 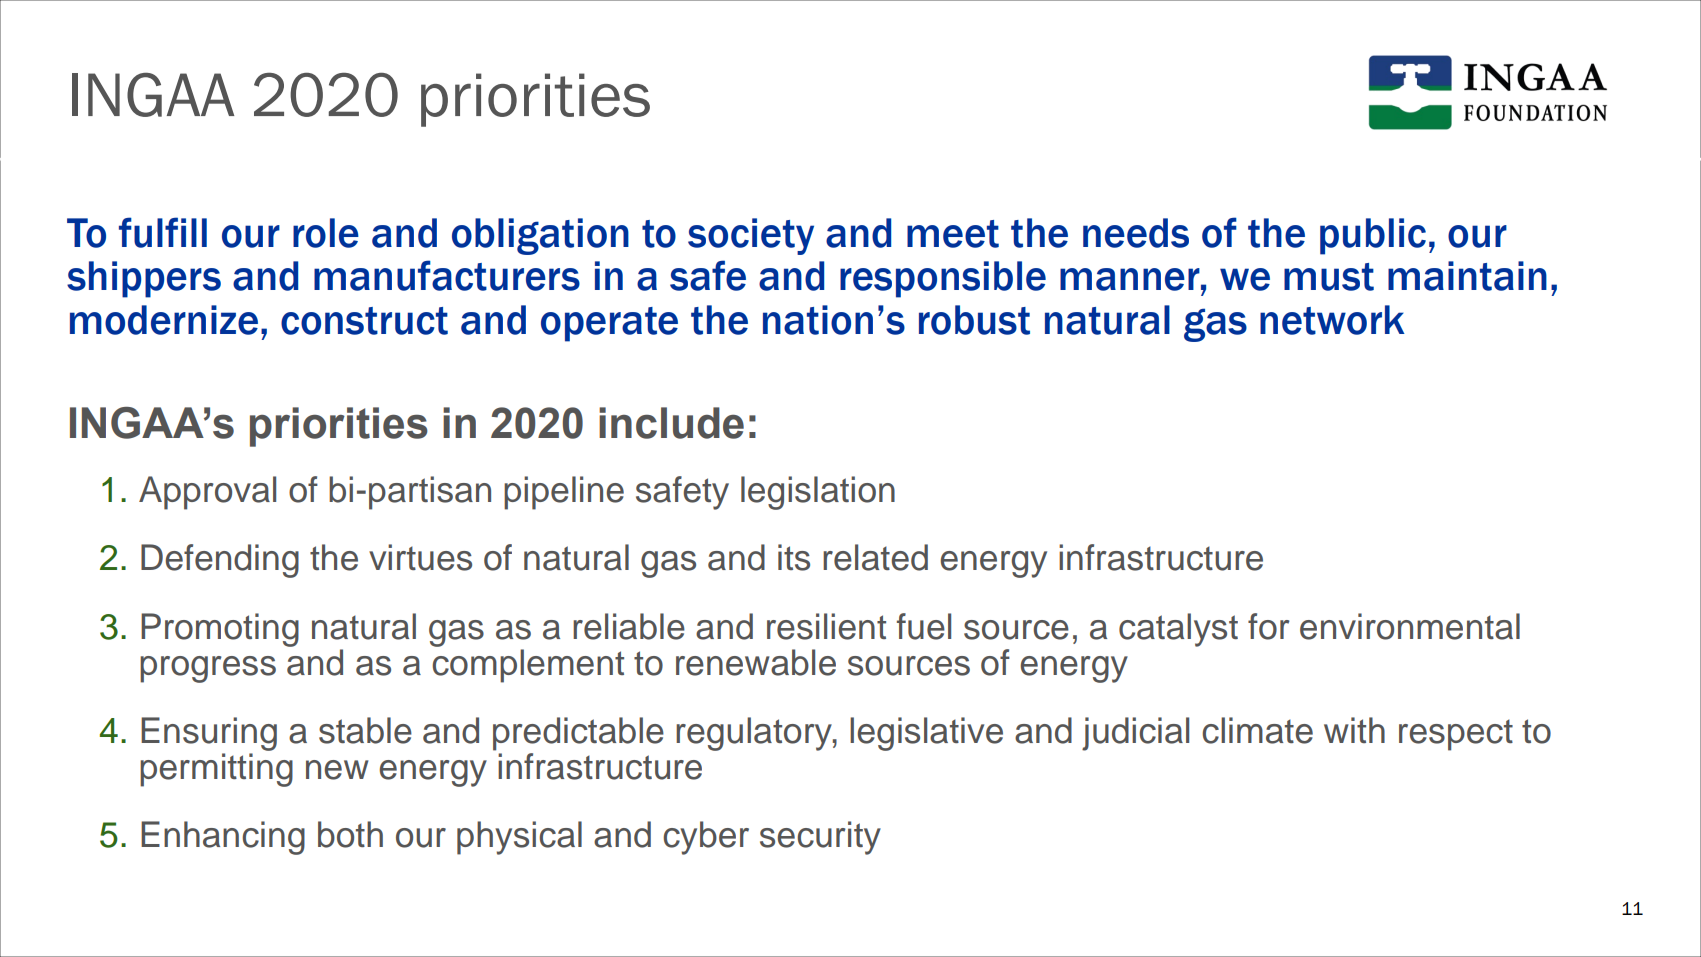 What do you see at coordinates (350, 834) in the page?
I see `both` at bounding box center [350, 834].
